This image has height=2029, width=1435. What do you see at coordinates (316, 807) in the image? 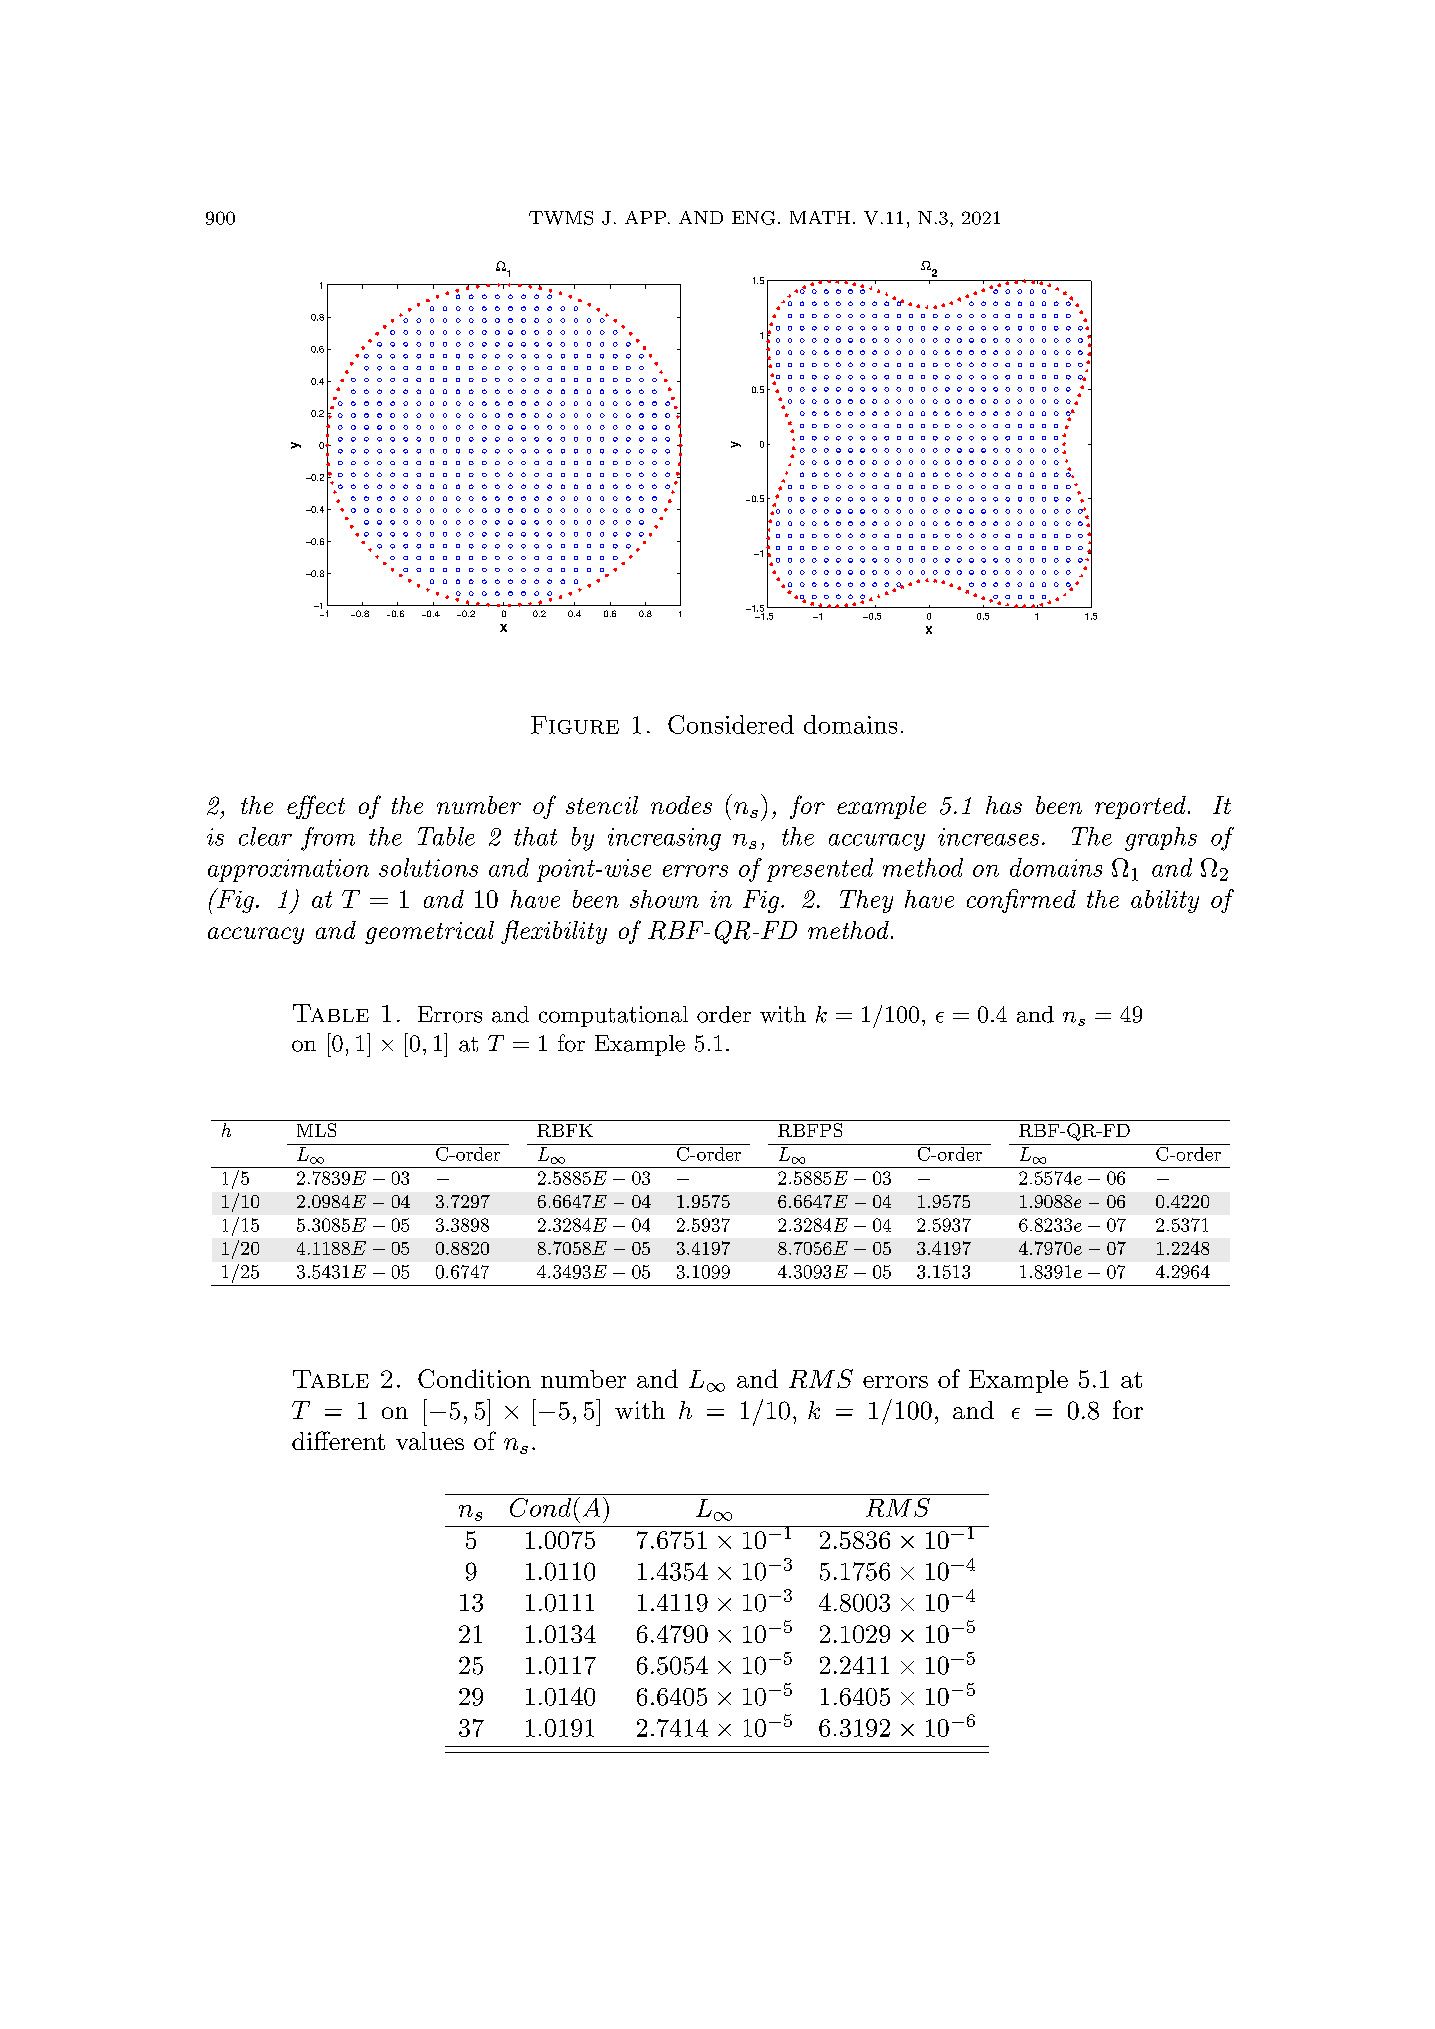
I see `effect` at bounding box center [316, 807].
